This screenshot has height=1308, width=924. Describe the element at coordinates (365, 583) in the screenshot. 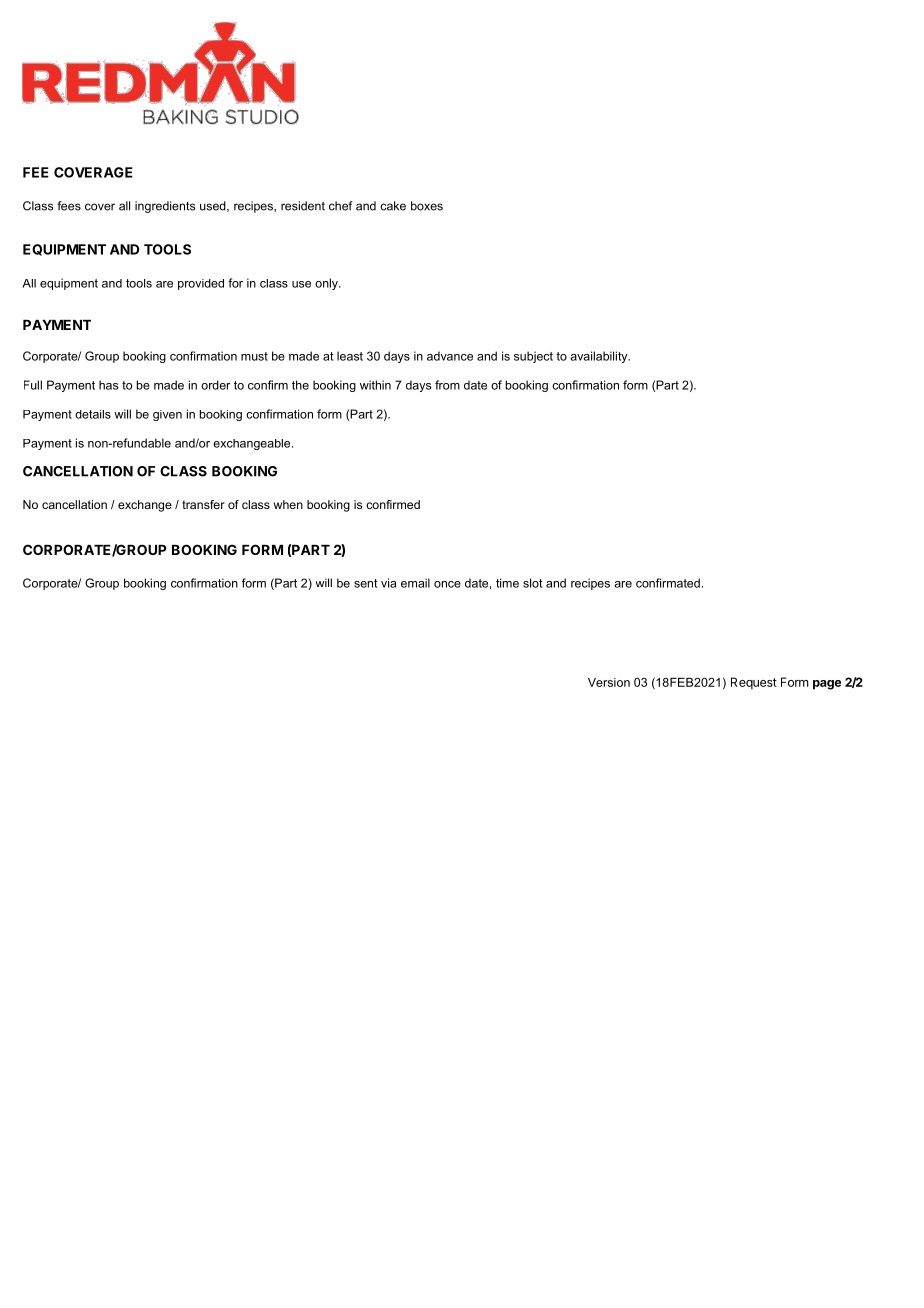

I see `sent` at that location.
